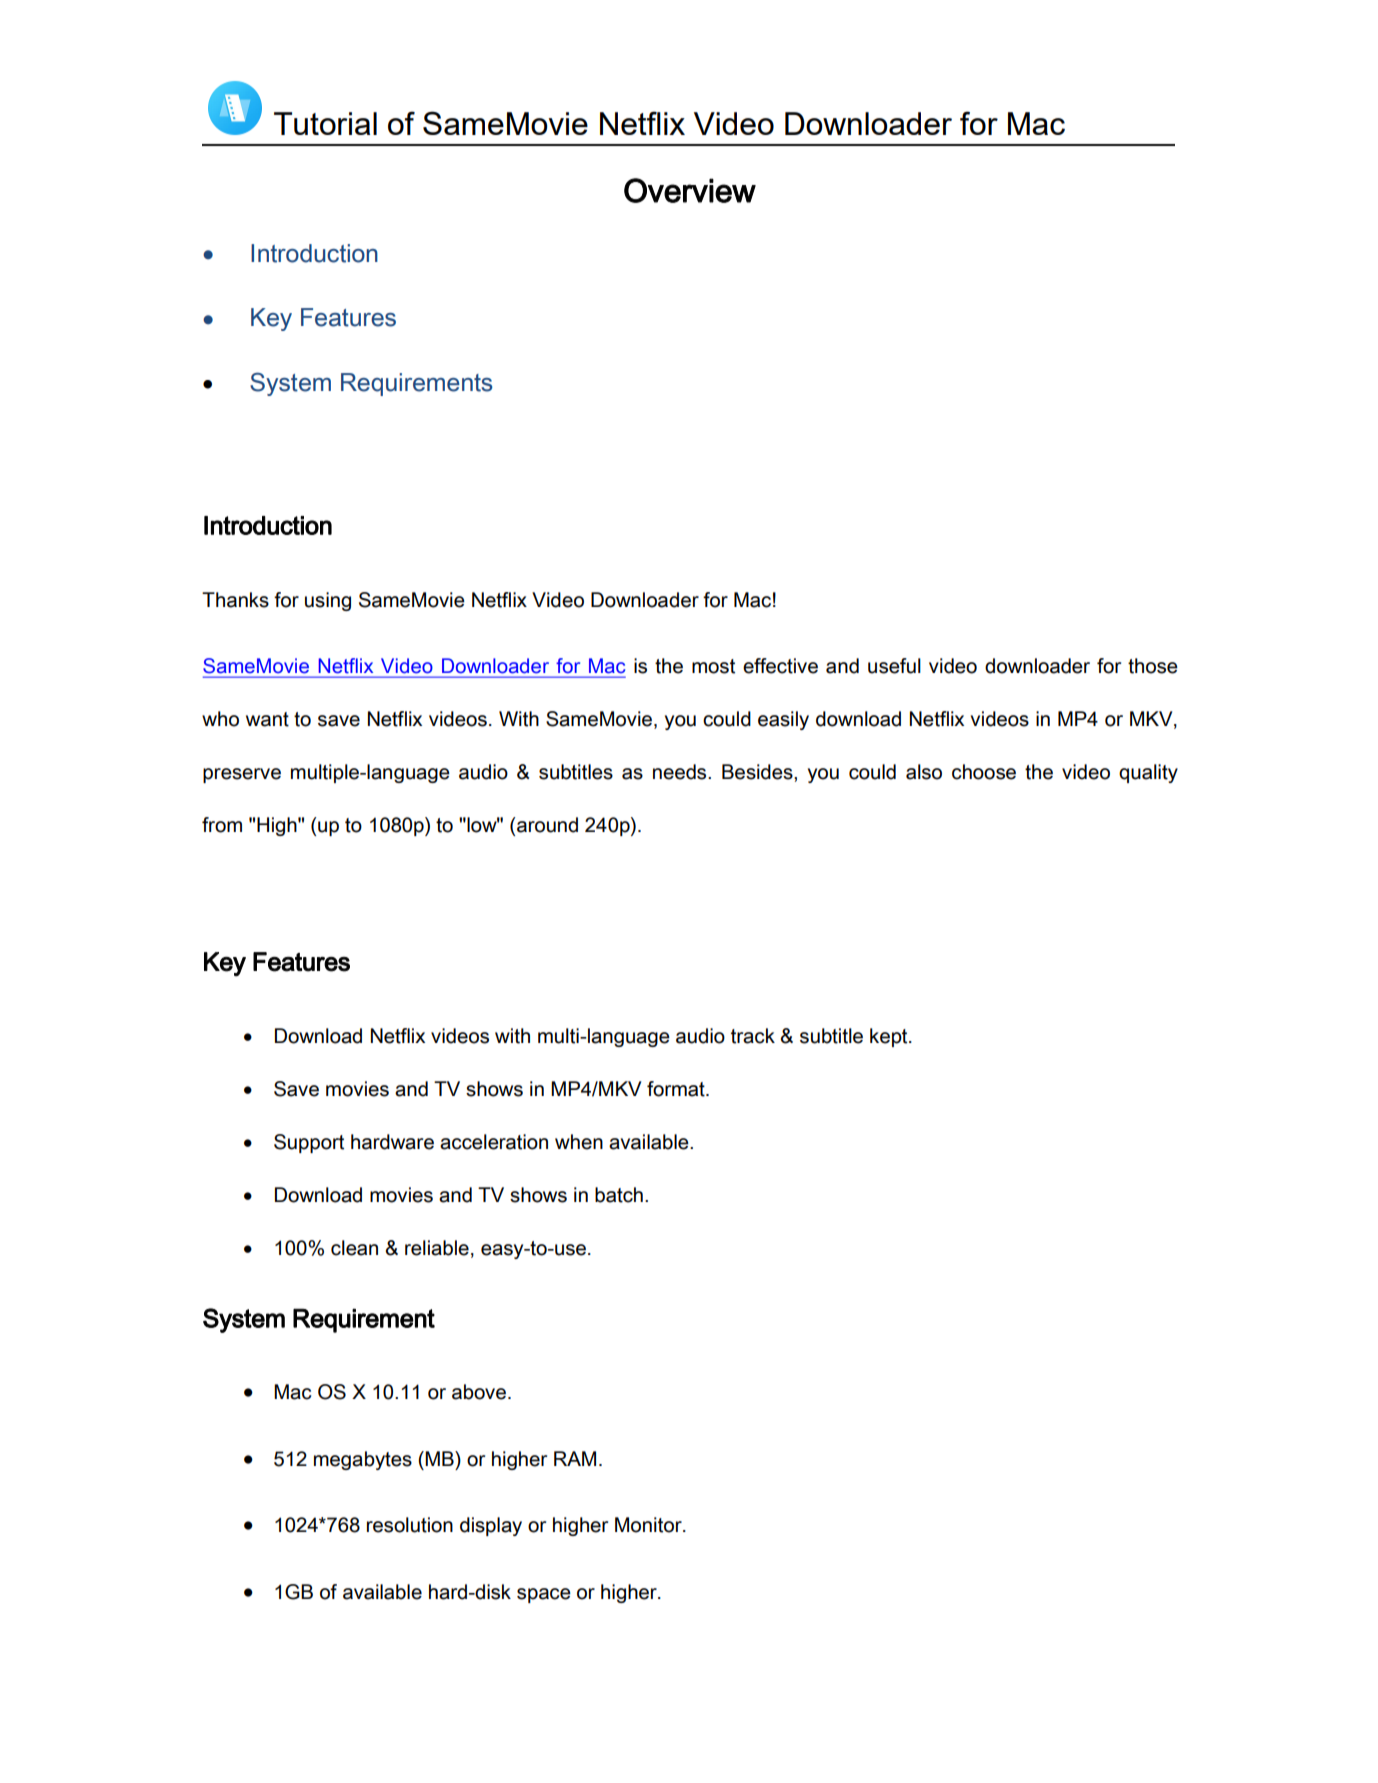  I want to click on clean, so click(354, 1248).
